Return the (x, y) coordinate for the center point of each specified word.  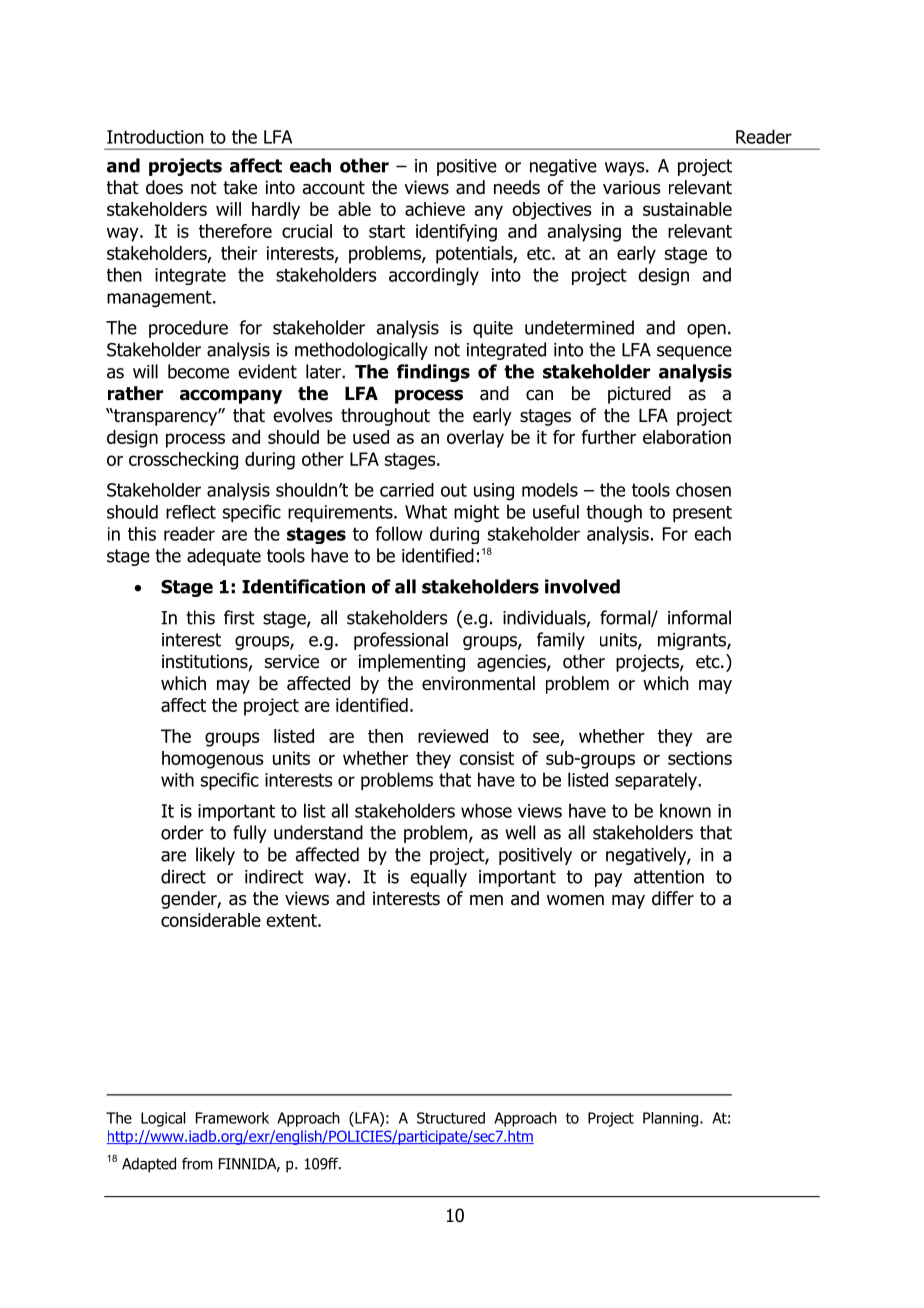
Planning (672, 1119)
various (632, 187)
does (164, 187)
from (197, 1163)
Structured (451, 1118)
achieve (435, 209)
